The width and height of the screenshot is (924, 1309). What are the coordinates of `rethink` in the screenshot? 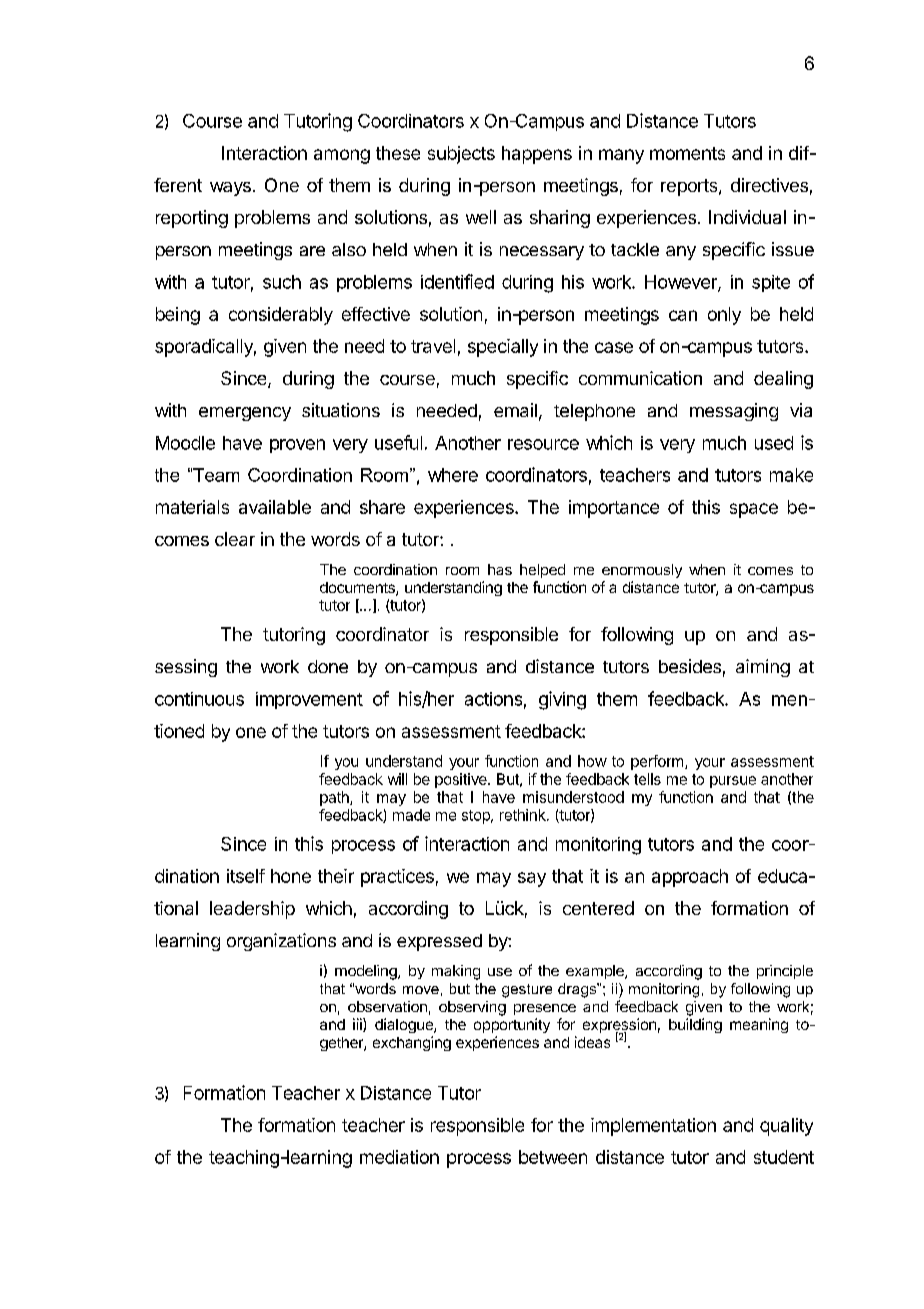 It's located at (524, 815).
